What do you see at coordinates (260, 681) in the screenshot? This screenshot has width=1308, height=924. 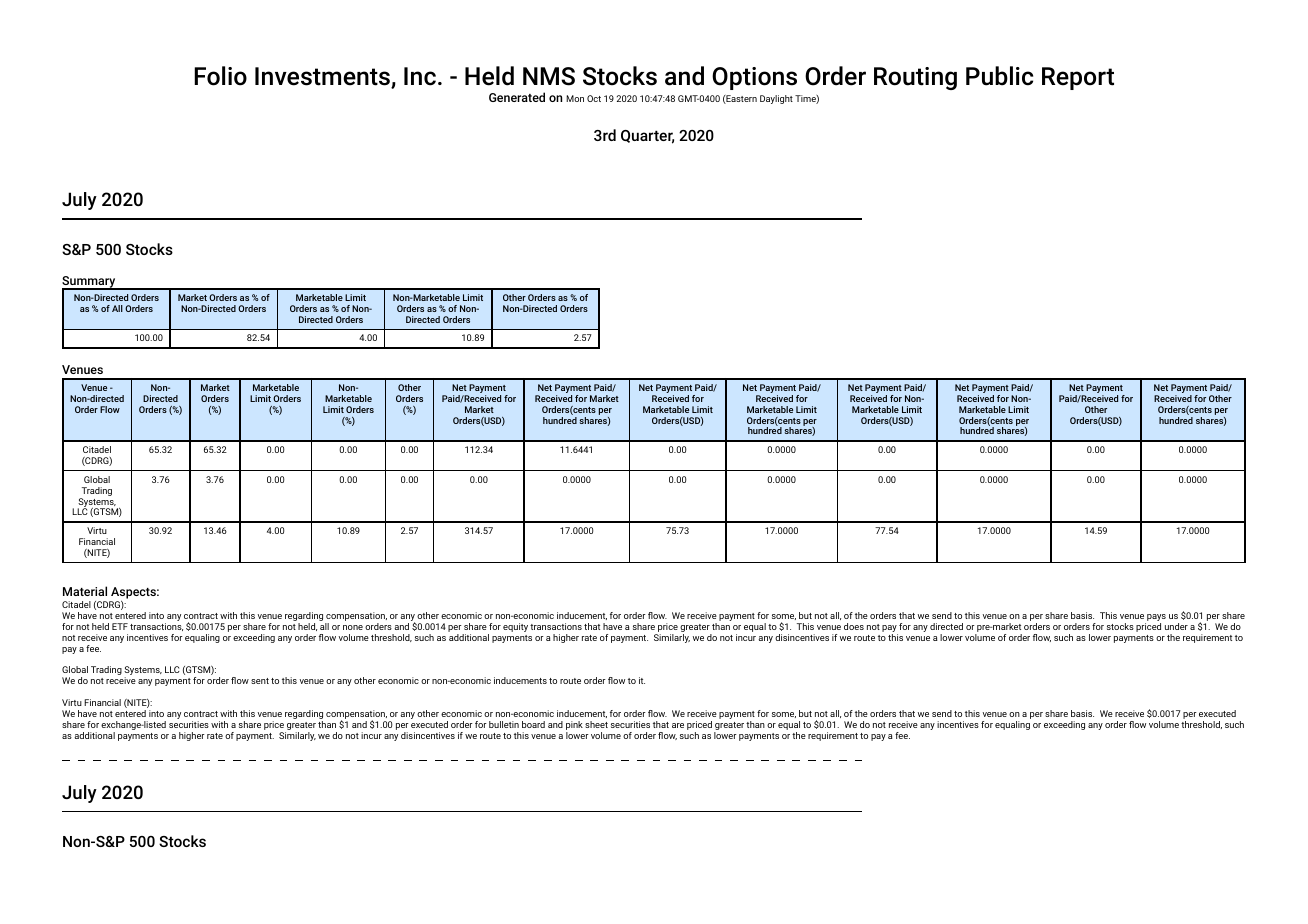 I see `sent` at bounding box center [260, 681].
